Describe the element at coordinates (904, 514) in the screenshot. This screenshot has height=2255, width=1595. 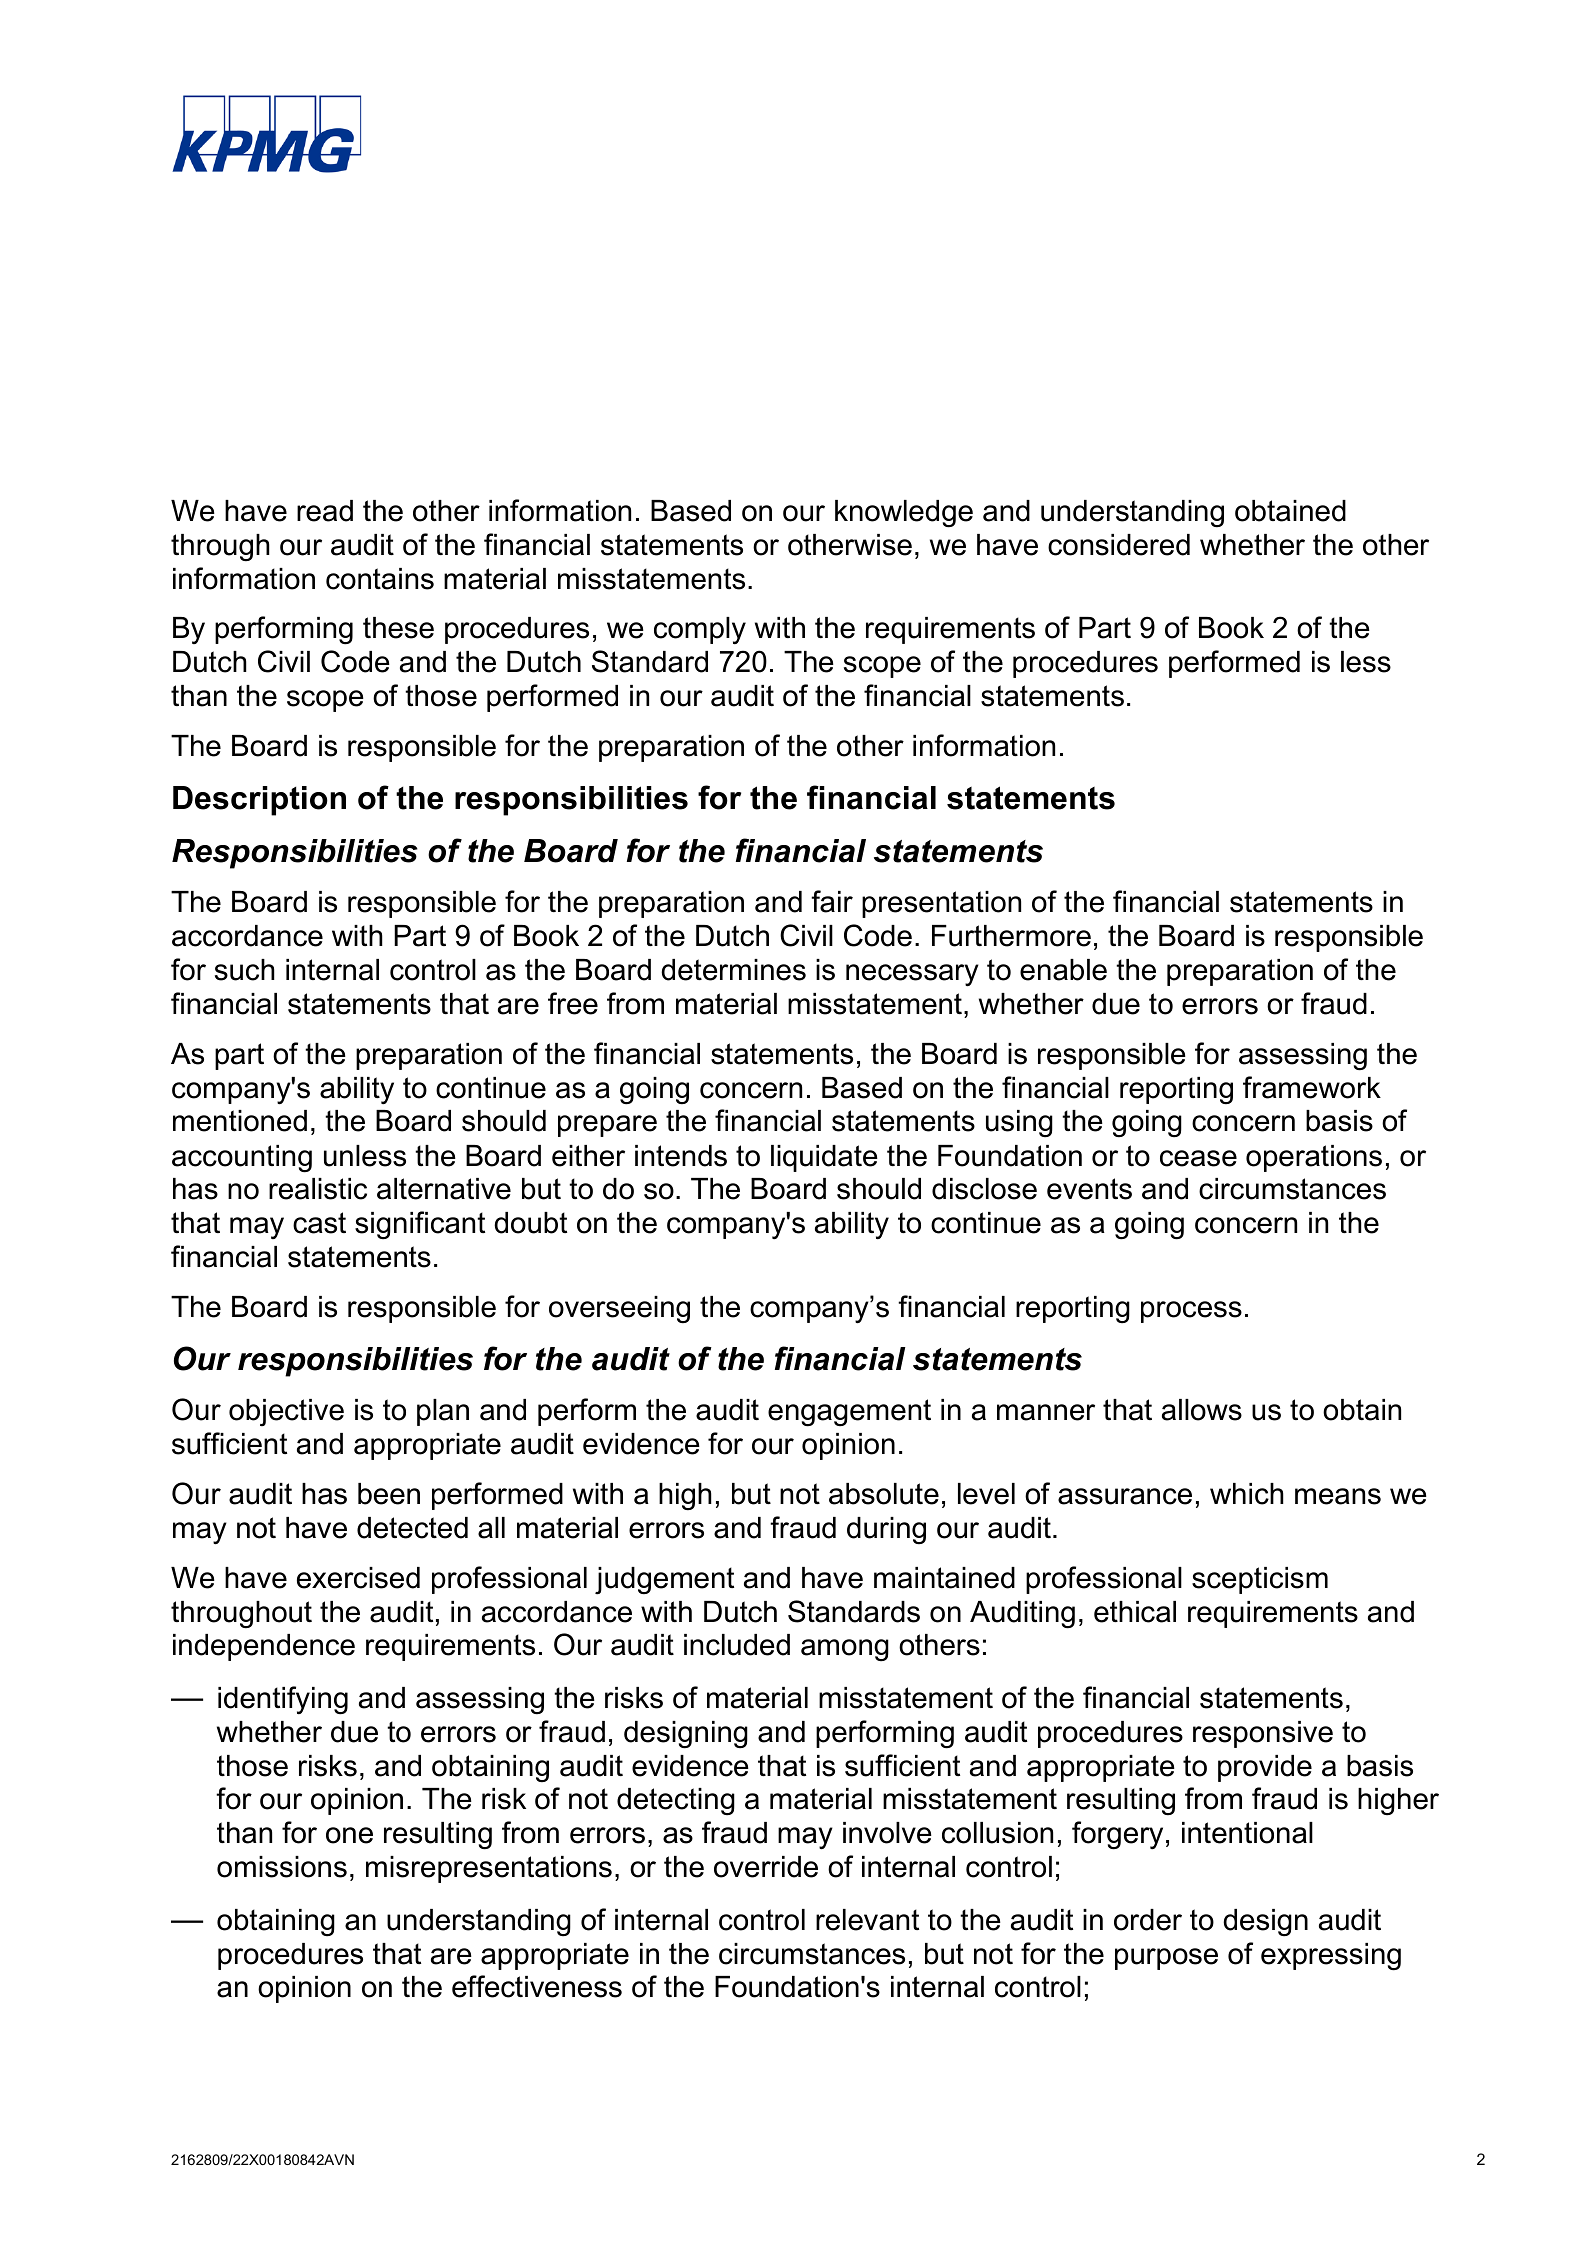
I see `knowledge` at that location.
